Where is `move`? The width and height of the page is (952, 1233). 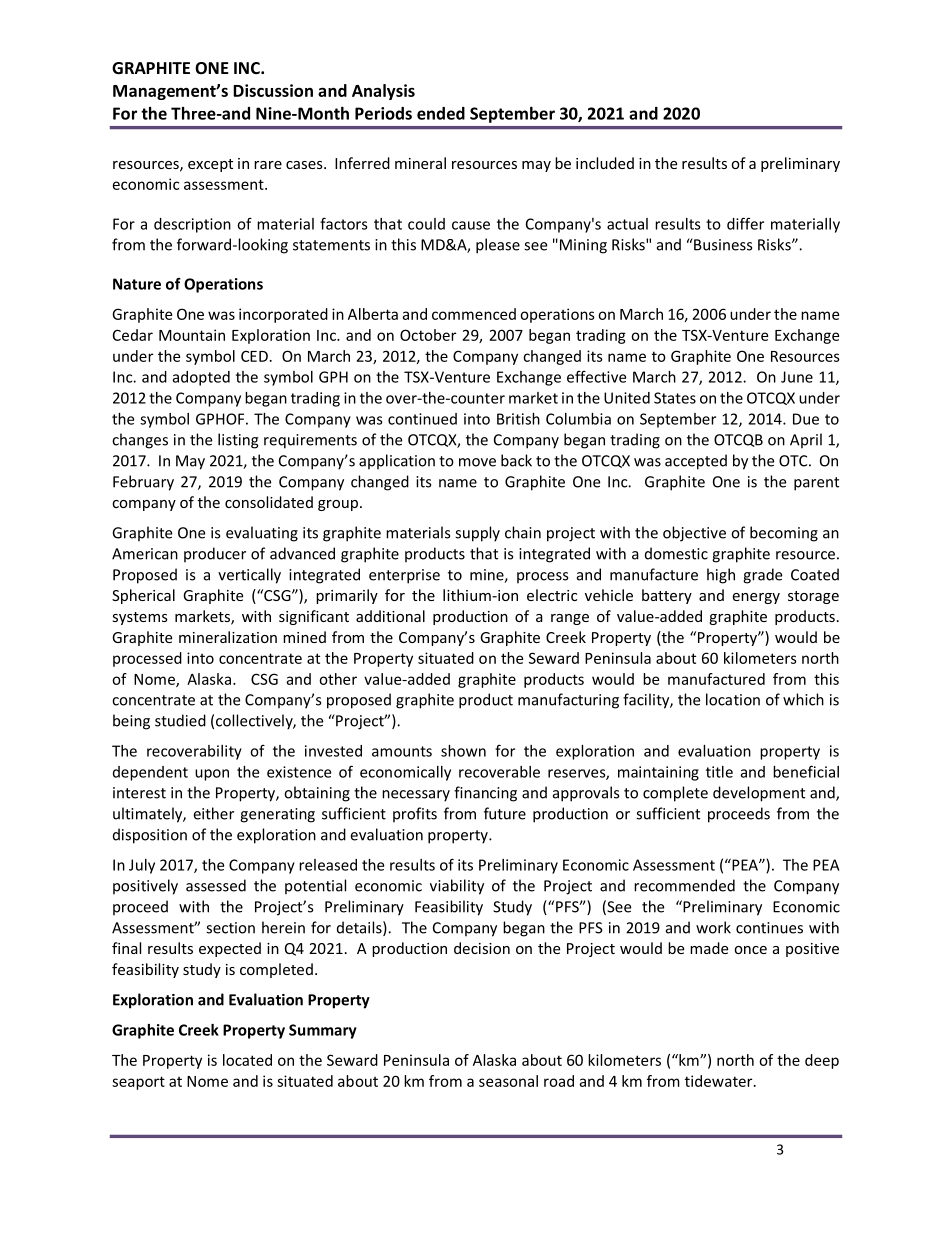 move is located at coordinates (477, 462).
